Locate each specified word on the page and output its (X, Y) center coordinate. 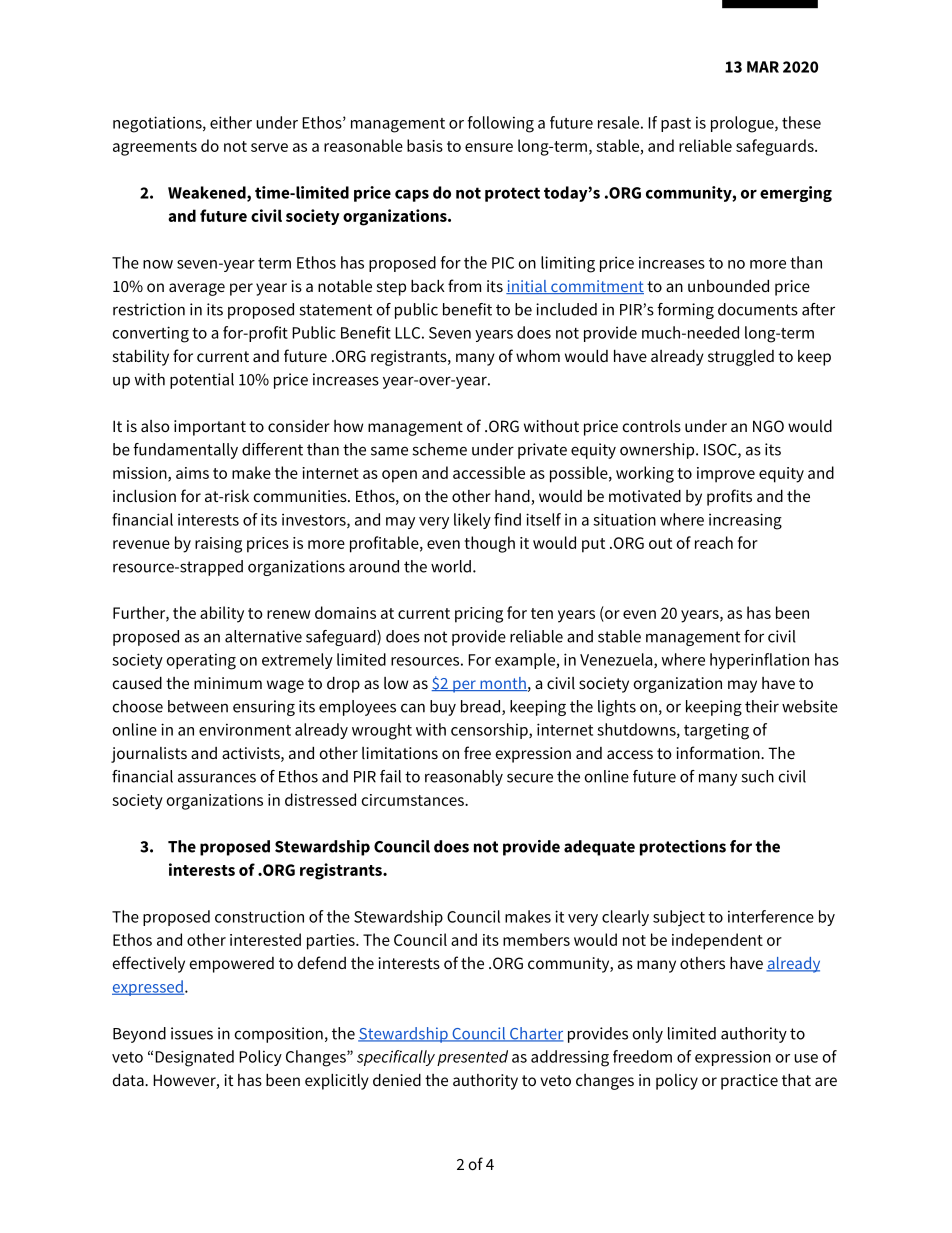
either (231, 122)
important (210, 428)
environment (245, 729)
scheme (439, 449)
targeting (716, 731)
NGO (768, 426)
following (501, 124)
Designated (194, 1058)
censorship (490, 731)
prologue (743, 124)
